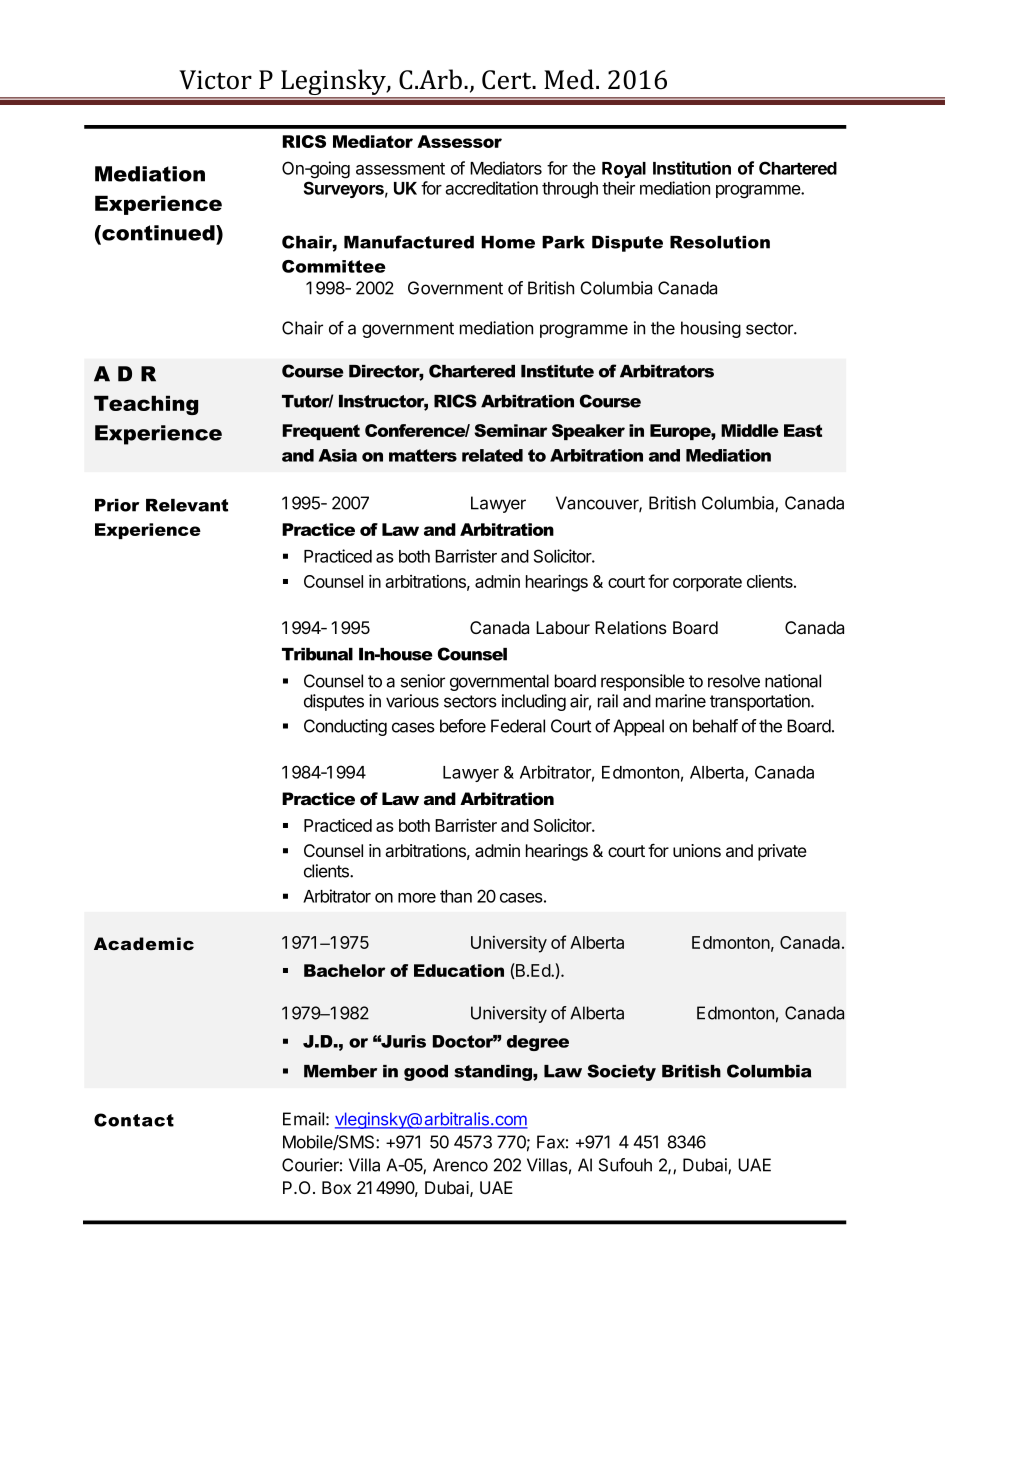 The width and height of the screenshot is (1036, 1466). Describe the element at coordinates (426, 1073) in the screenshot. I see `good` at that location.
